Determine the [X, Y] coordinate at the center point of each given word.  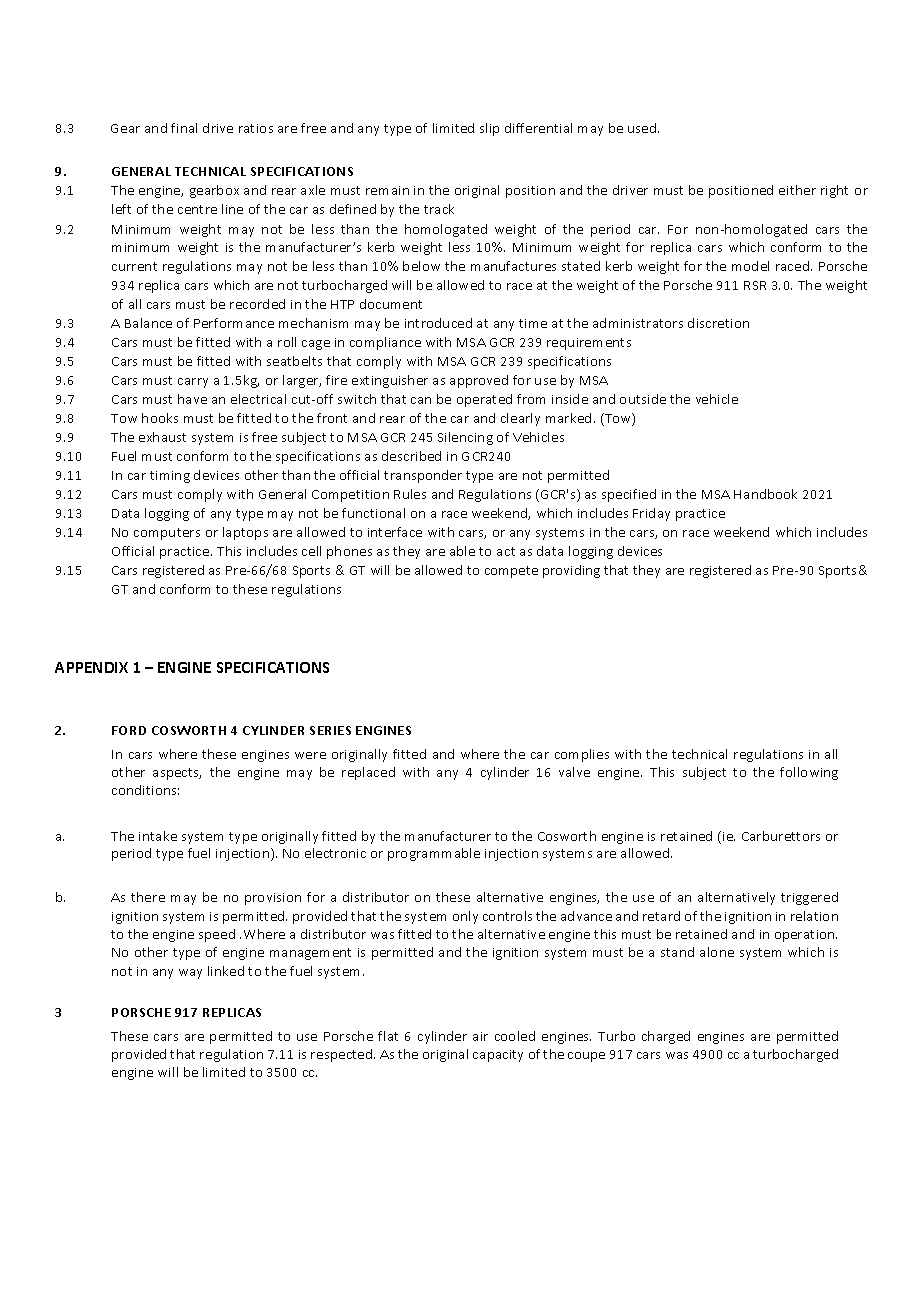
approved [479, 381]
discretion [718, 323]
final [184, 128]
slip [489, 129]
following [809, 773]
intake [158, 836]
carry [193, 383]
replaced [368, 773]
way [190, 974]
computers [167, 534]
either [797, 190]
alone [717, 952]
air [480, 1036]
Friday [651, 514]
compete [511, 572]
